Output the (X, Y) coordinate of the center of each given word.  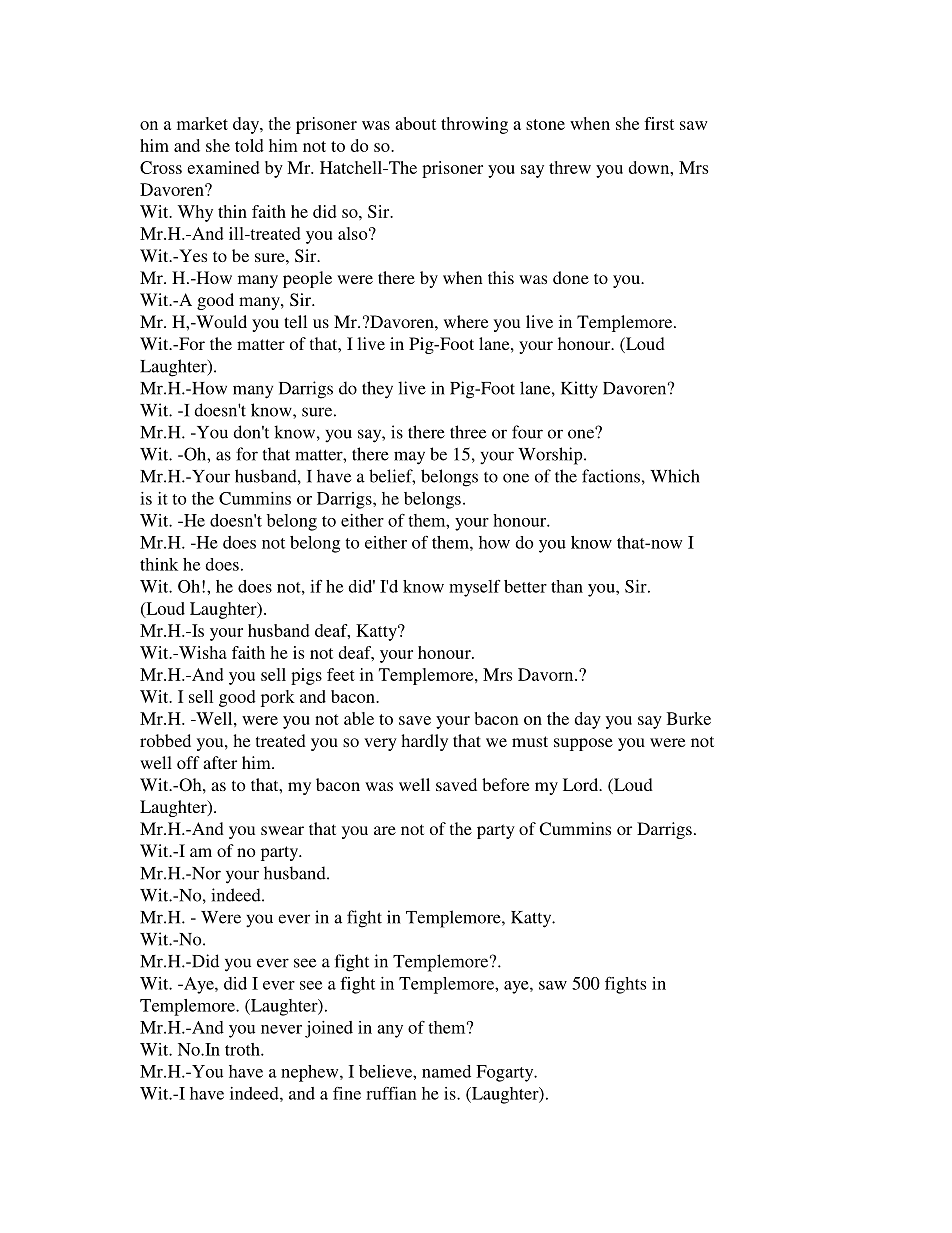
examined (223, 167)
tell (295, 321)
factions (611, 476)
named (446, 1071)
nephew (311, 1073)
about (415, 123)
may (409, 458)
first (659, 123)
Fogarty (506, 1073)
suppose (583, 744)
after (220, 762)
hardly (424, 742)
